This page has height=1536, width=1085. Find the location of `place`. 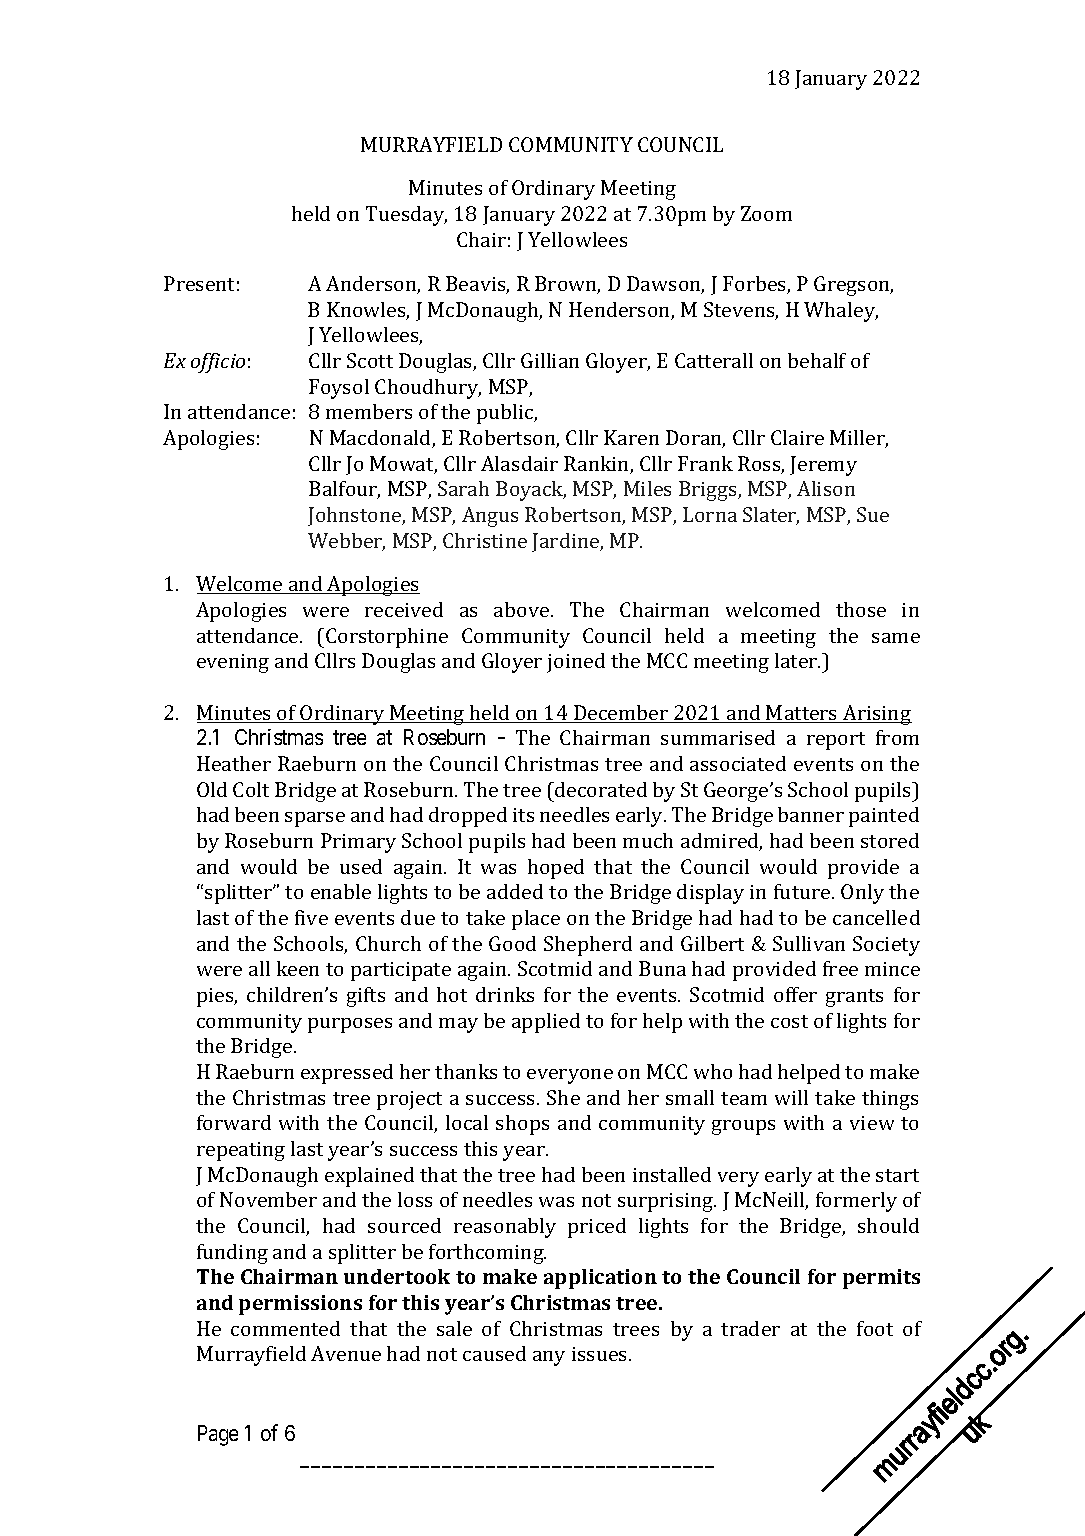

place is located at coordinates (536, 920).
